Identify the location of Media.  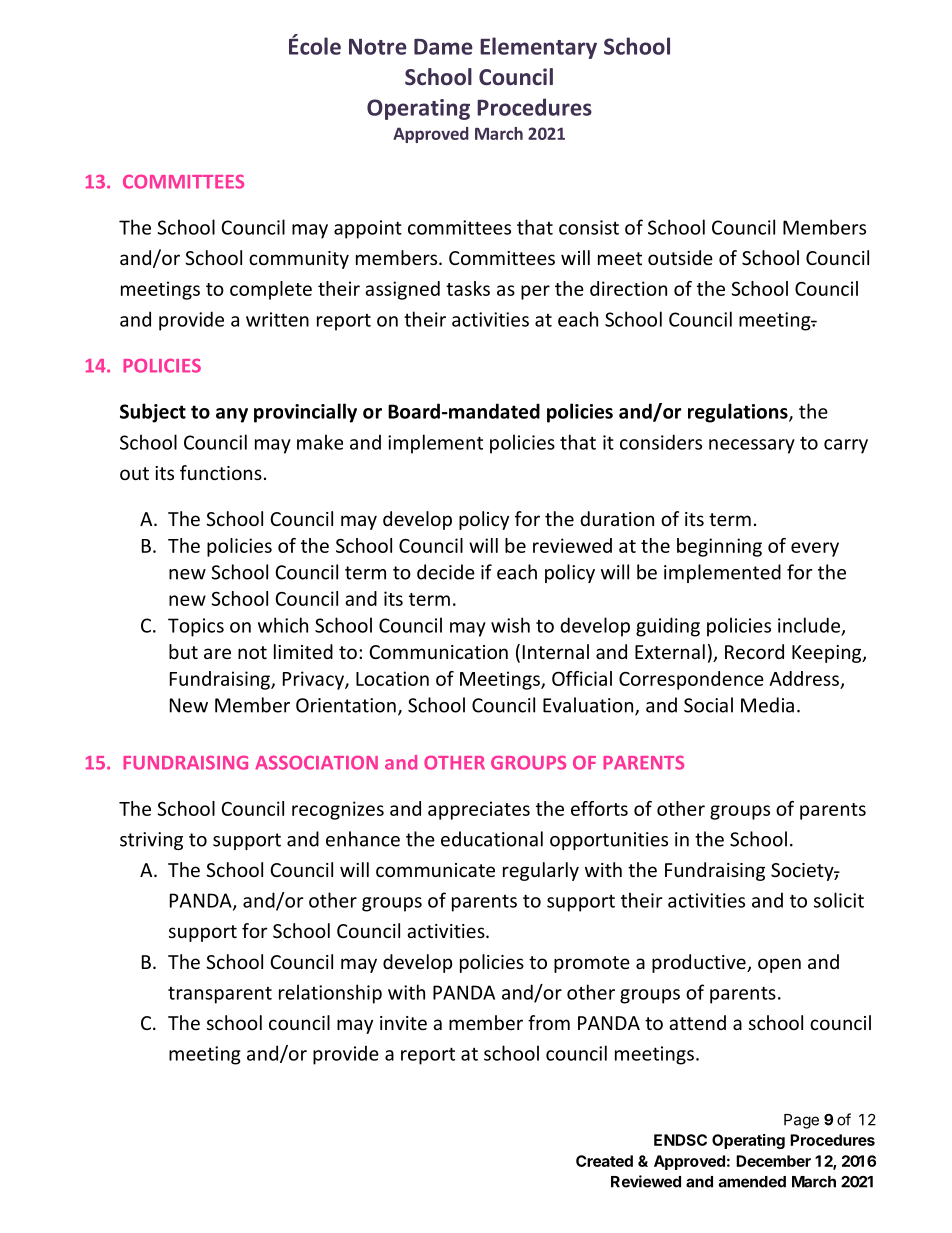
(767, 705).
